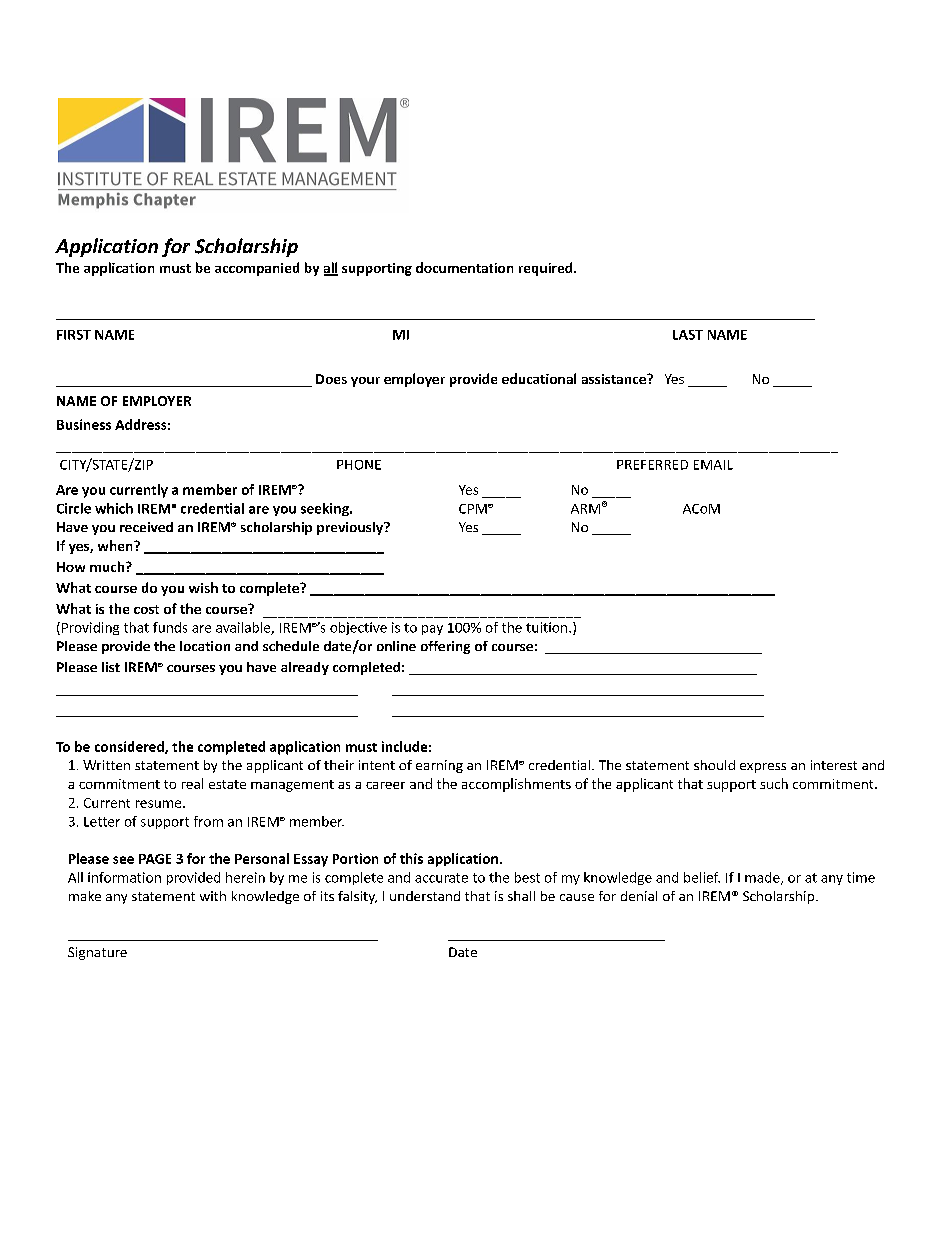 This screenshot has width=952, height=1233. Describe the element at coordinates (146, 527) in the screenshot. I see `received` at that location.
